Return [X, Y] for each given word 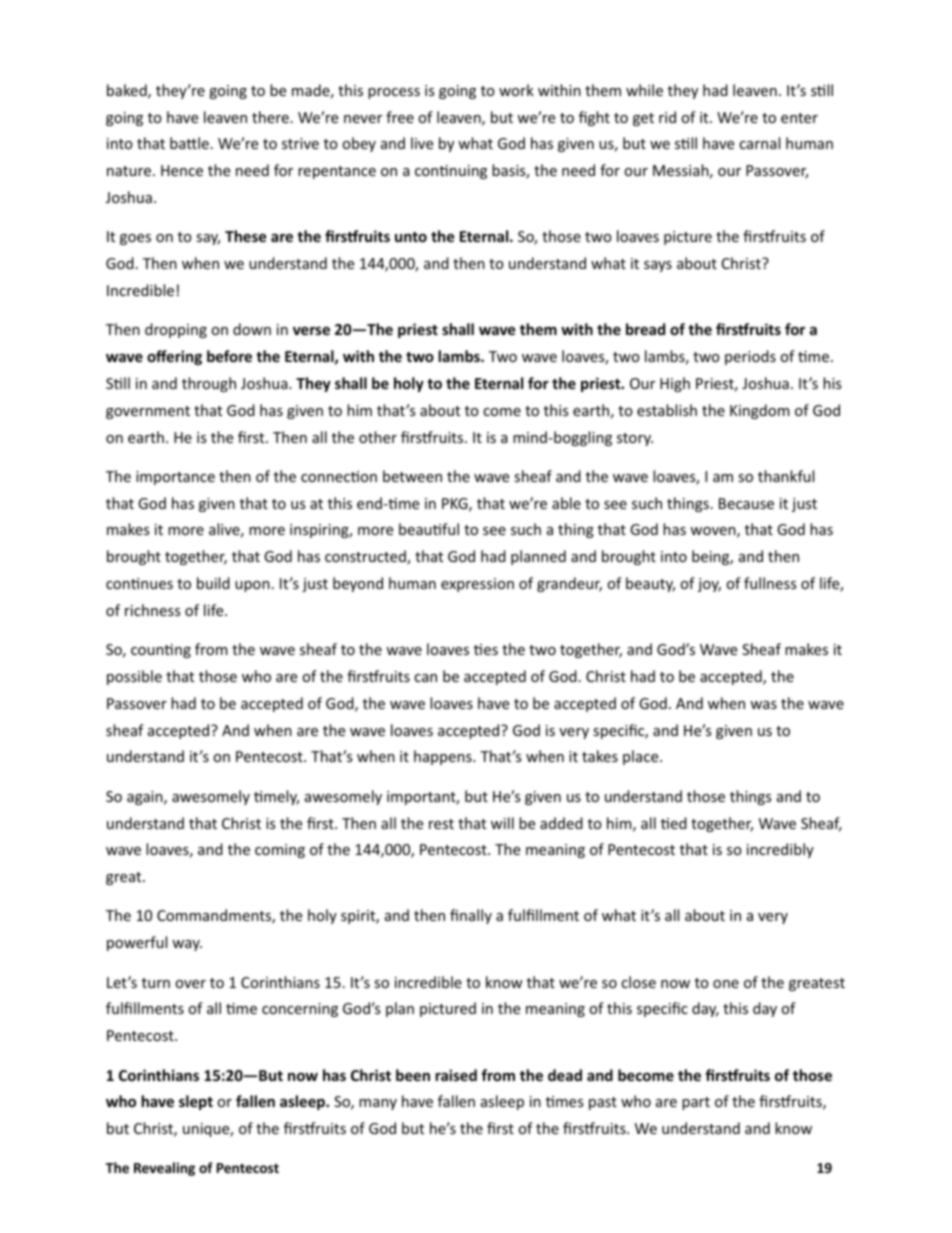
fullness [770, 583]
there [270, 117]
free [400, 117]
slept [196, 1102]
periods [750, 357]
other [378, 437]
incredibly [780, 850]
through [209, 384]
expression [477, 585]
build [213, 583]
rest [441, 824]
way [187, 945]
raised [456, 1075]
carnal [759, 143]
